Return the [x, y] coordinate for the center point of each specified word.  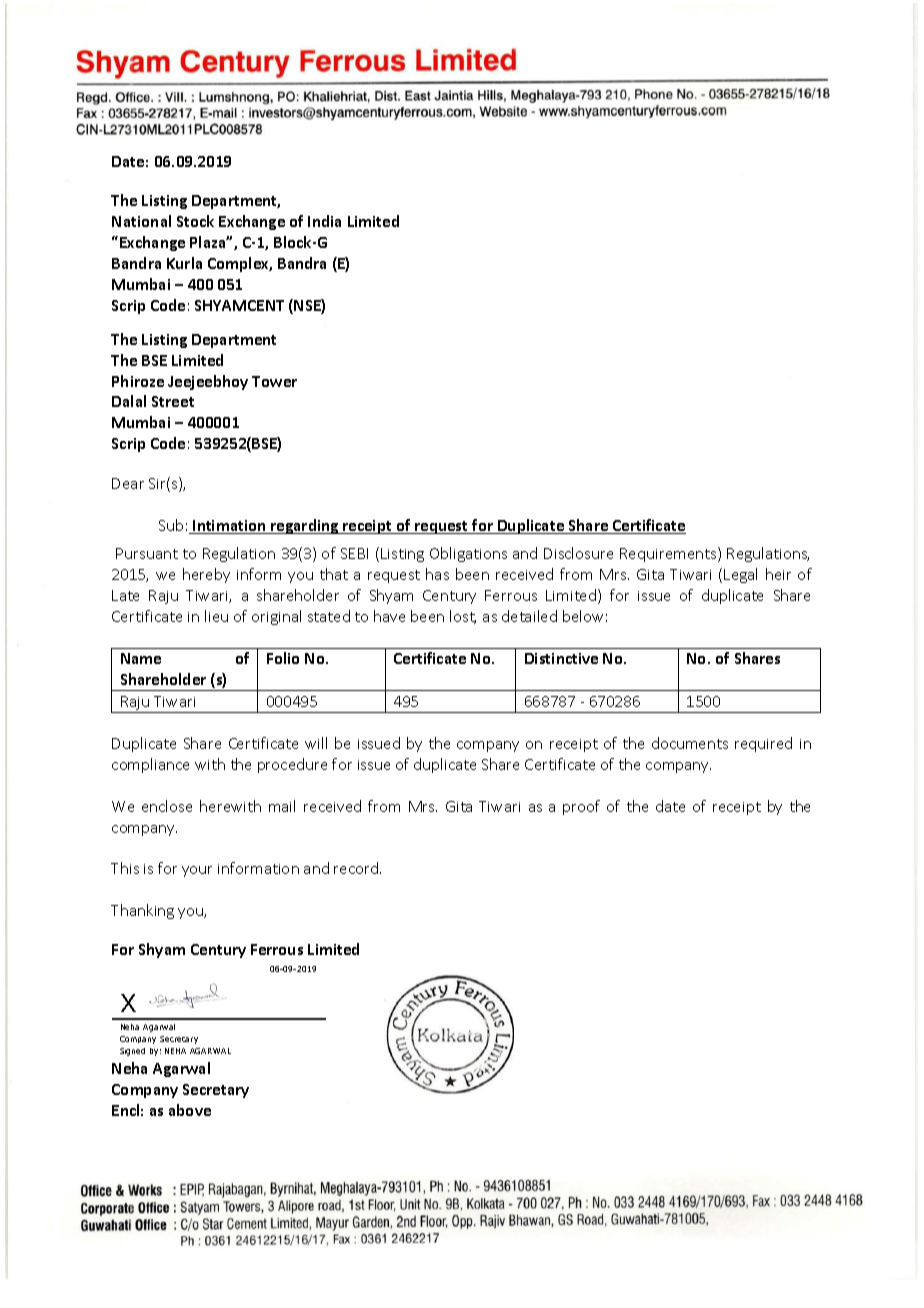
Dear [128, 483]
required [763, 744]
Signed [132, 1052]
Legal [740, 575]
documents [690, 743]
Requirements [669, 554]
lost [463, 617]
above [190, 1110]
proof [581, 807]
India [324, 221]
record [357, 868]
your [197, 871]
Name [141, 658]
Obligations [468, 554]
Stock [195, 221]
